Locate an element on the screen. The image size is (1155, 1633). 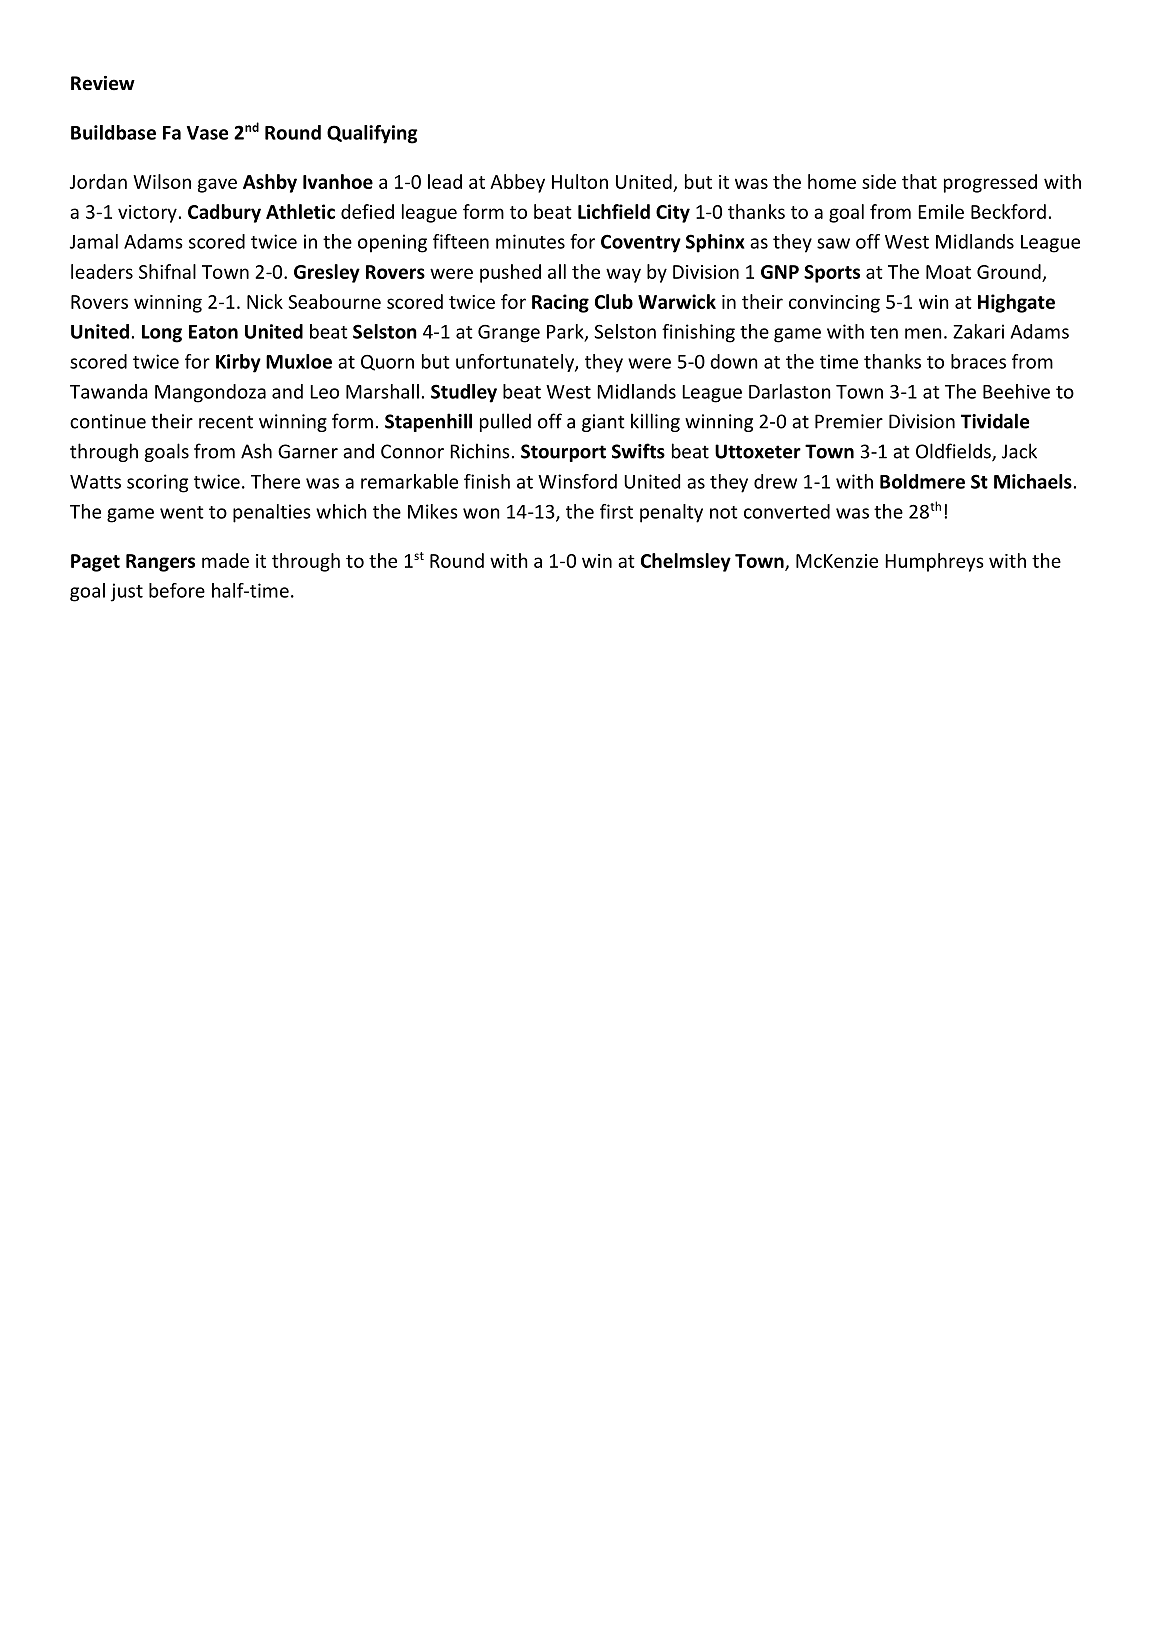
Review is located at coordinates (103, 83).
